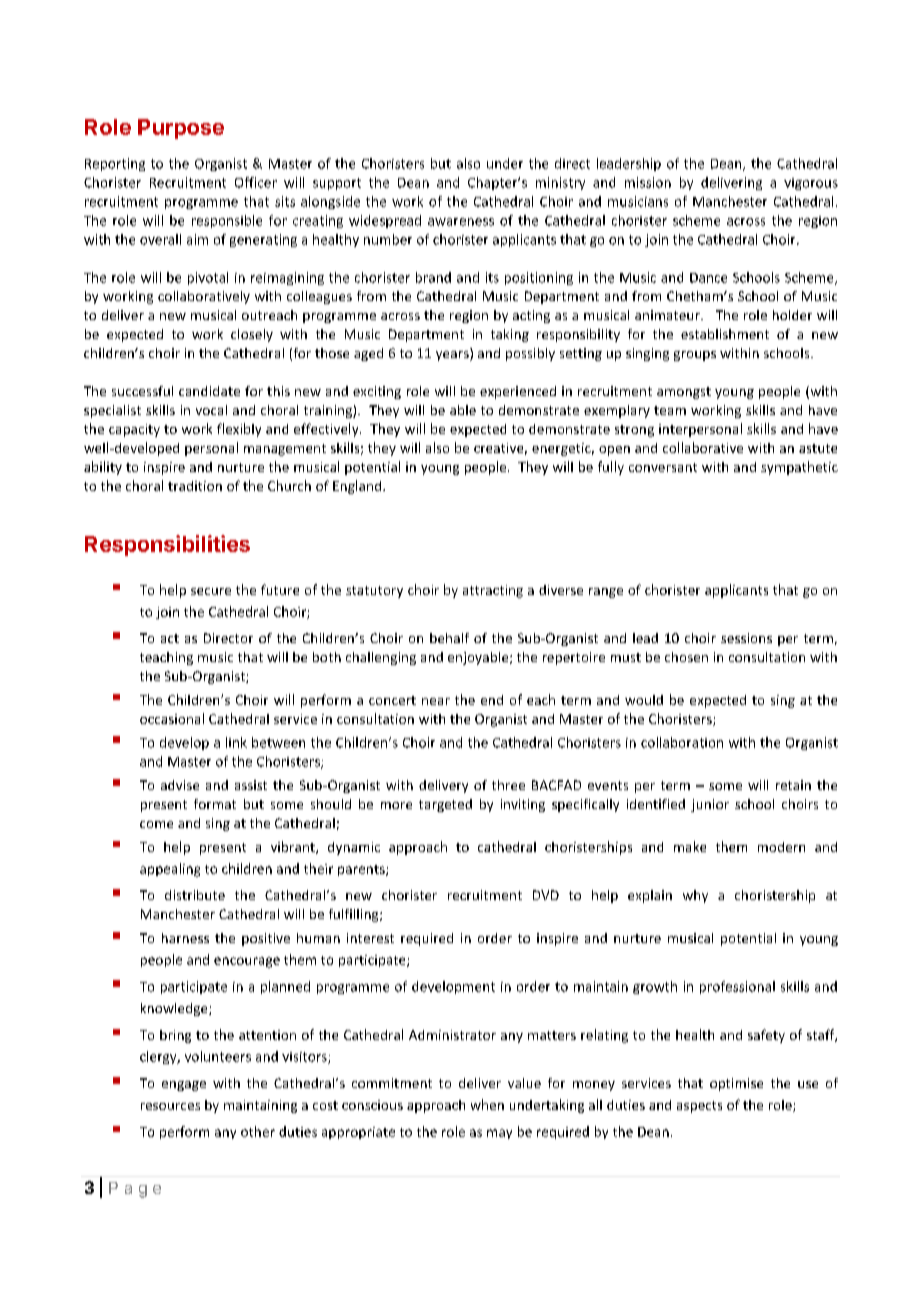 The image size is (924, 1308). What do you see at coordinates (195, 486) in the screenshot?
I see `tradition` at bounding box center [195, 486].
